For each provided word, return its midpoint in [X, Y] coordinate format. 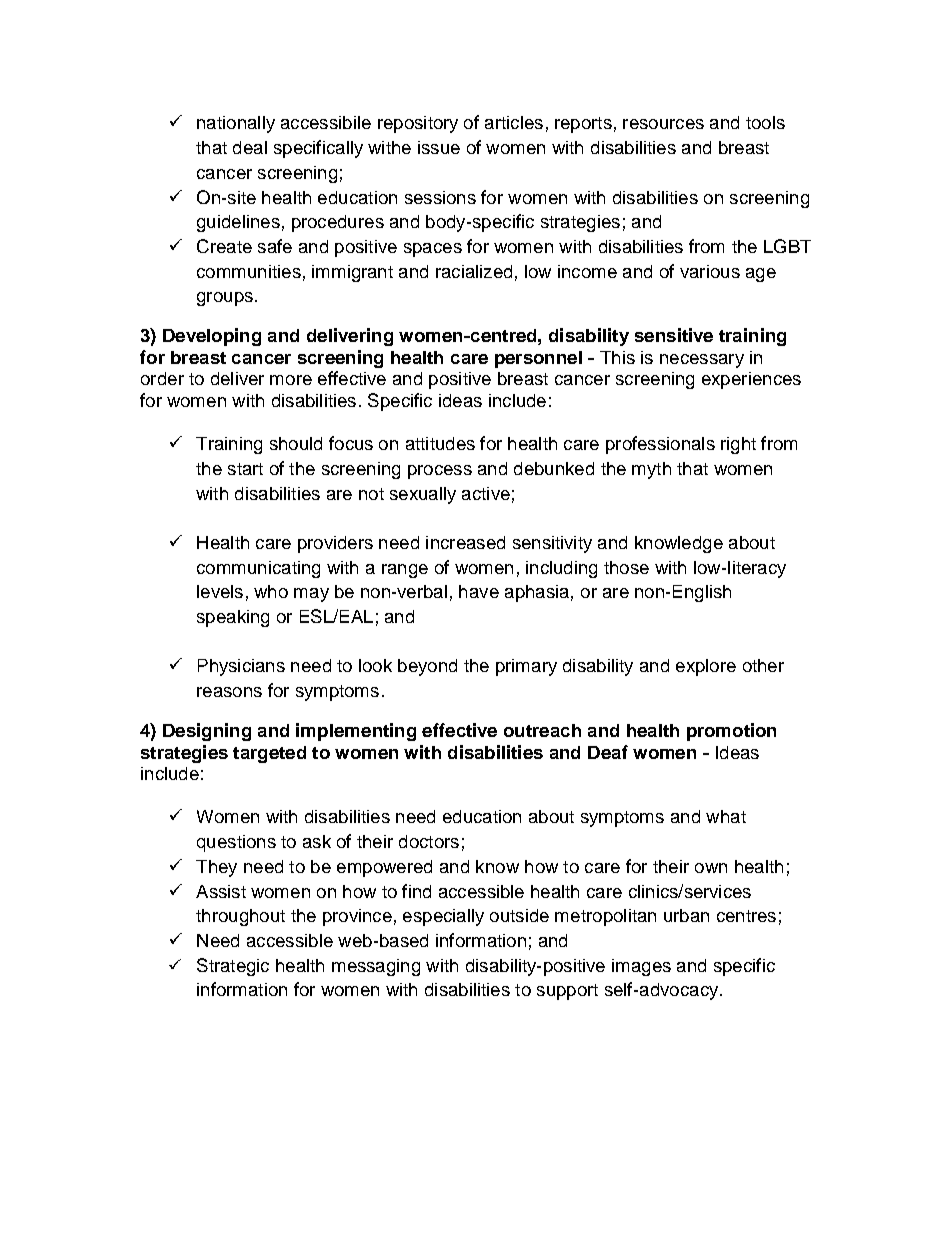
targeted [269, 754]
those [626, 567]
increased [465, 542]
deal [250, 147]
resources [663, 124]
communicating [258, 569]
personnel [538, 359]
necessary [702, 361]
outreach [542, 730]
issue [439, 147]
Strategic [233, 967]
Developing [212, 337]
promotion [731, 732]
